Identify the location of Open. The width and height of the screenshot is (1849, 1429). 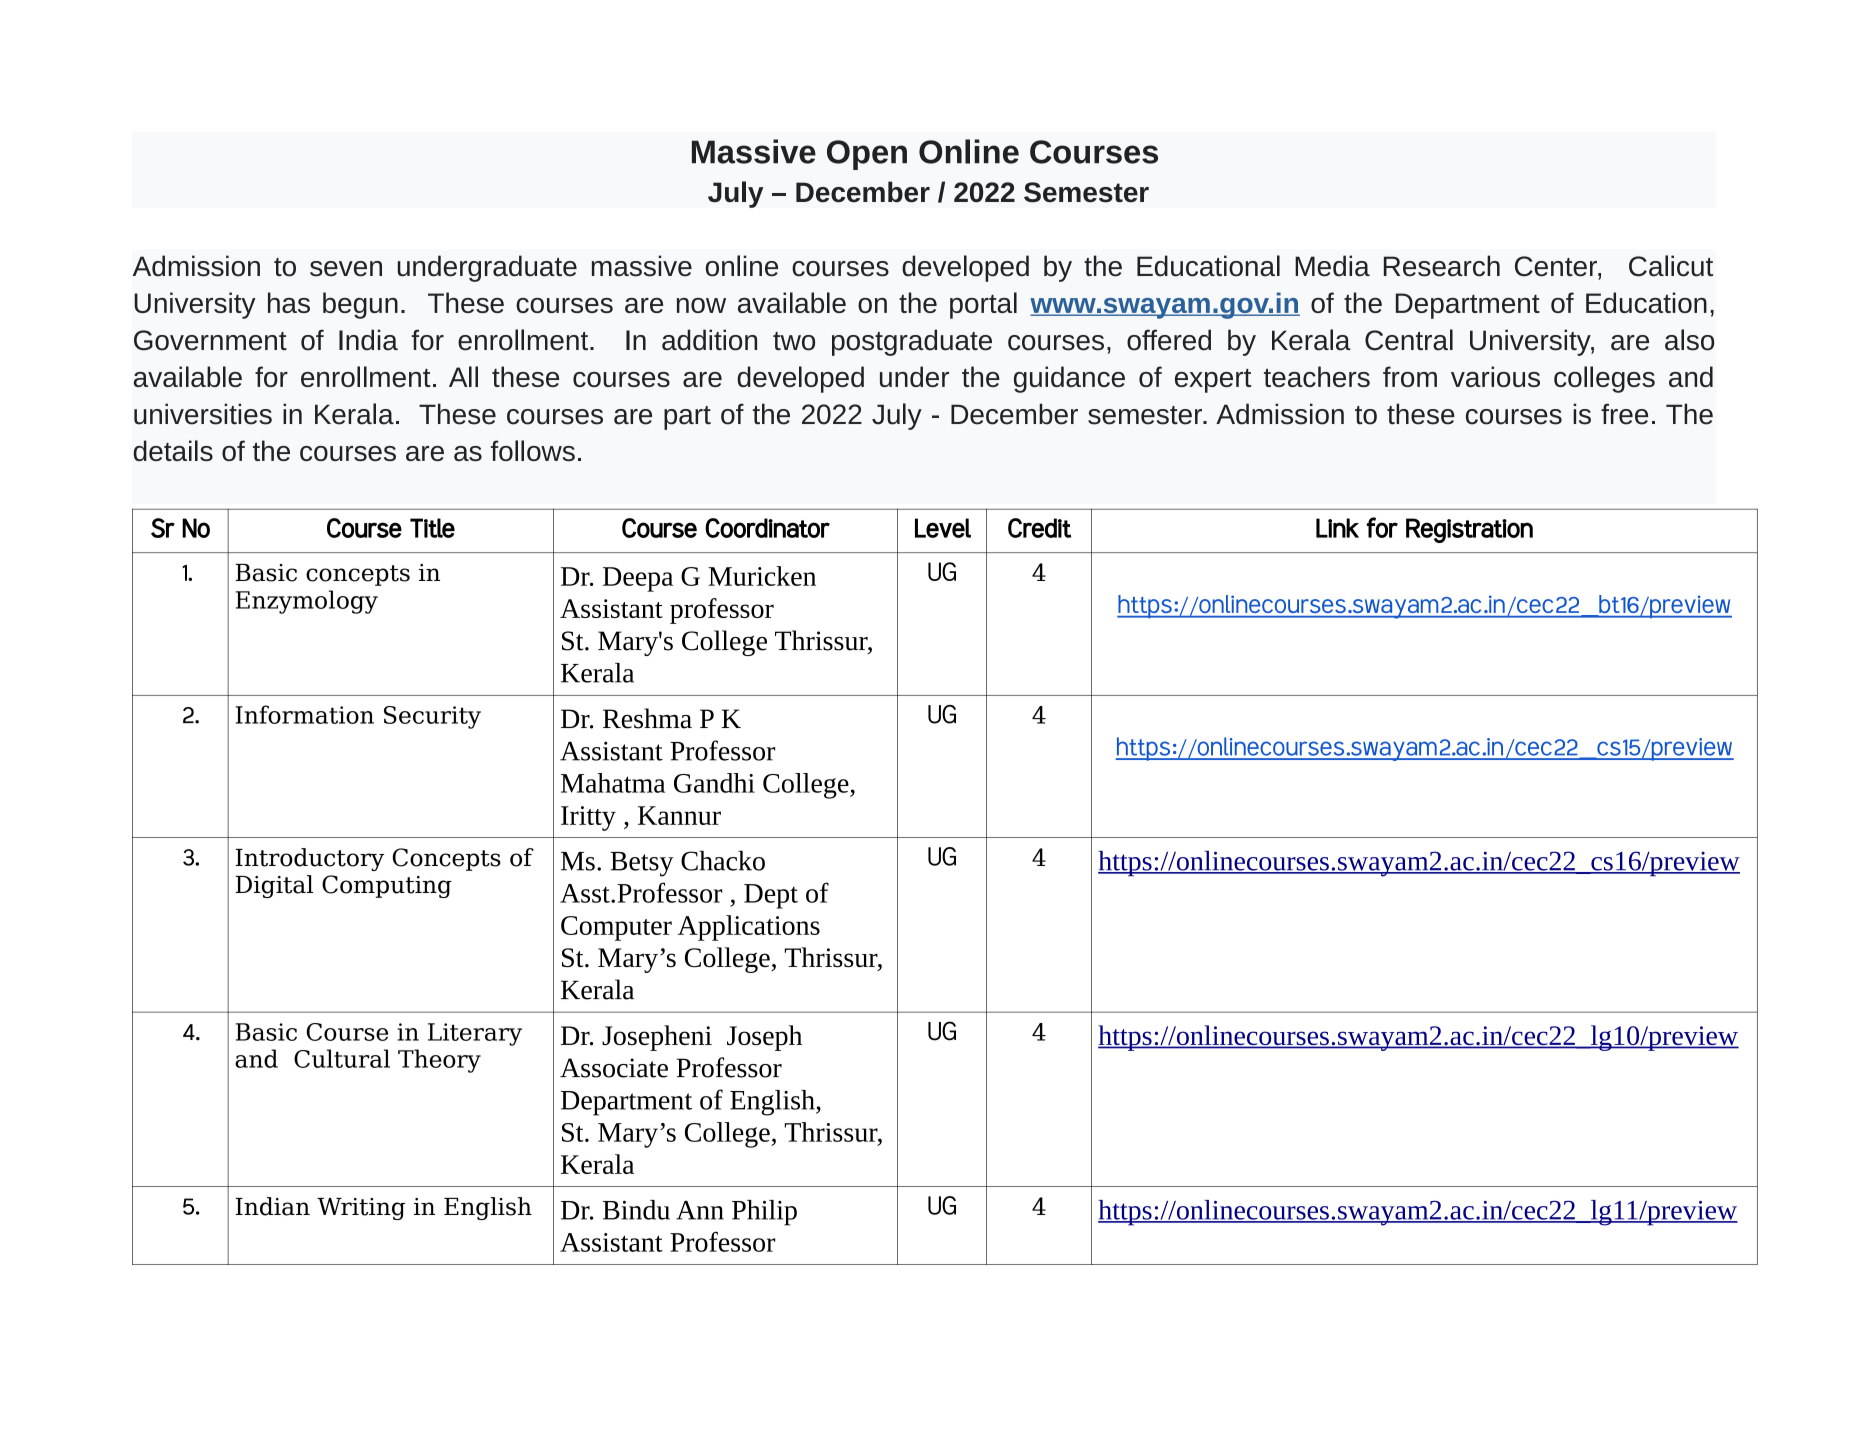
(867, 155).
